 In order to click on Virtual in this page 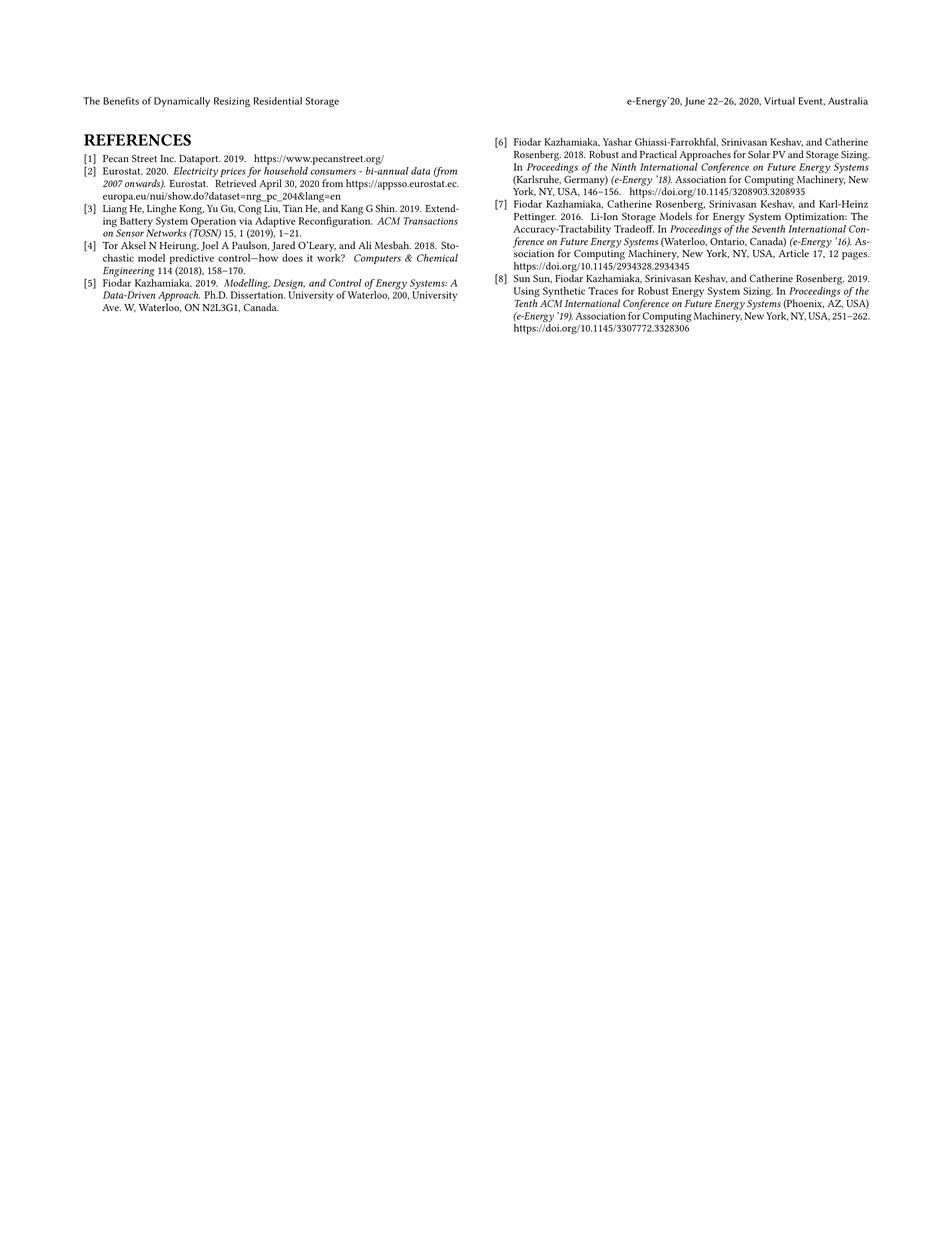, I will do `click(779, 101)`.
